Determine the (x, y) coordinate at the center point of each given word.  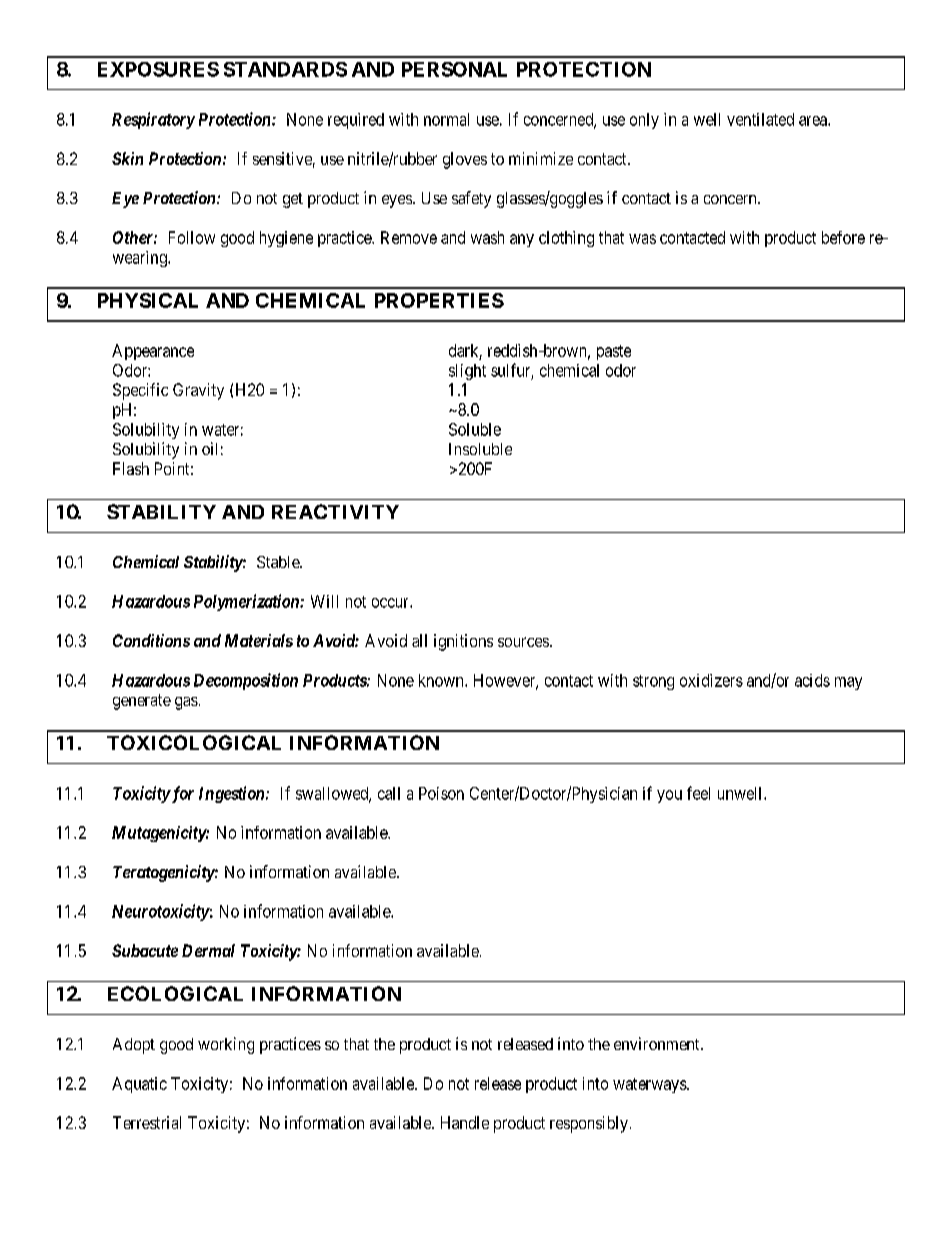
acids (812, 680)
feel (698, 793)
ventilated (760, 119)
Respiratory (153, 120)
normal (446, 119)
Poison (441, 793)
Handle (465, 1122)
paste (614, 352)
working (226, 1045)
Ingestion (233, 794)
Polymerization (247, 602)
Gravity (198, 391)
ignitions (463, 642)
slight (467, 372)
